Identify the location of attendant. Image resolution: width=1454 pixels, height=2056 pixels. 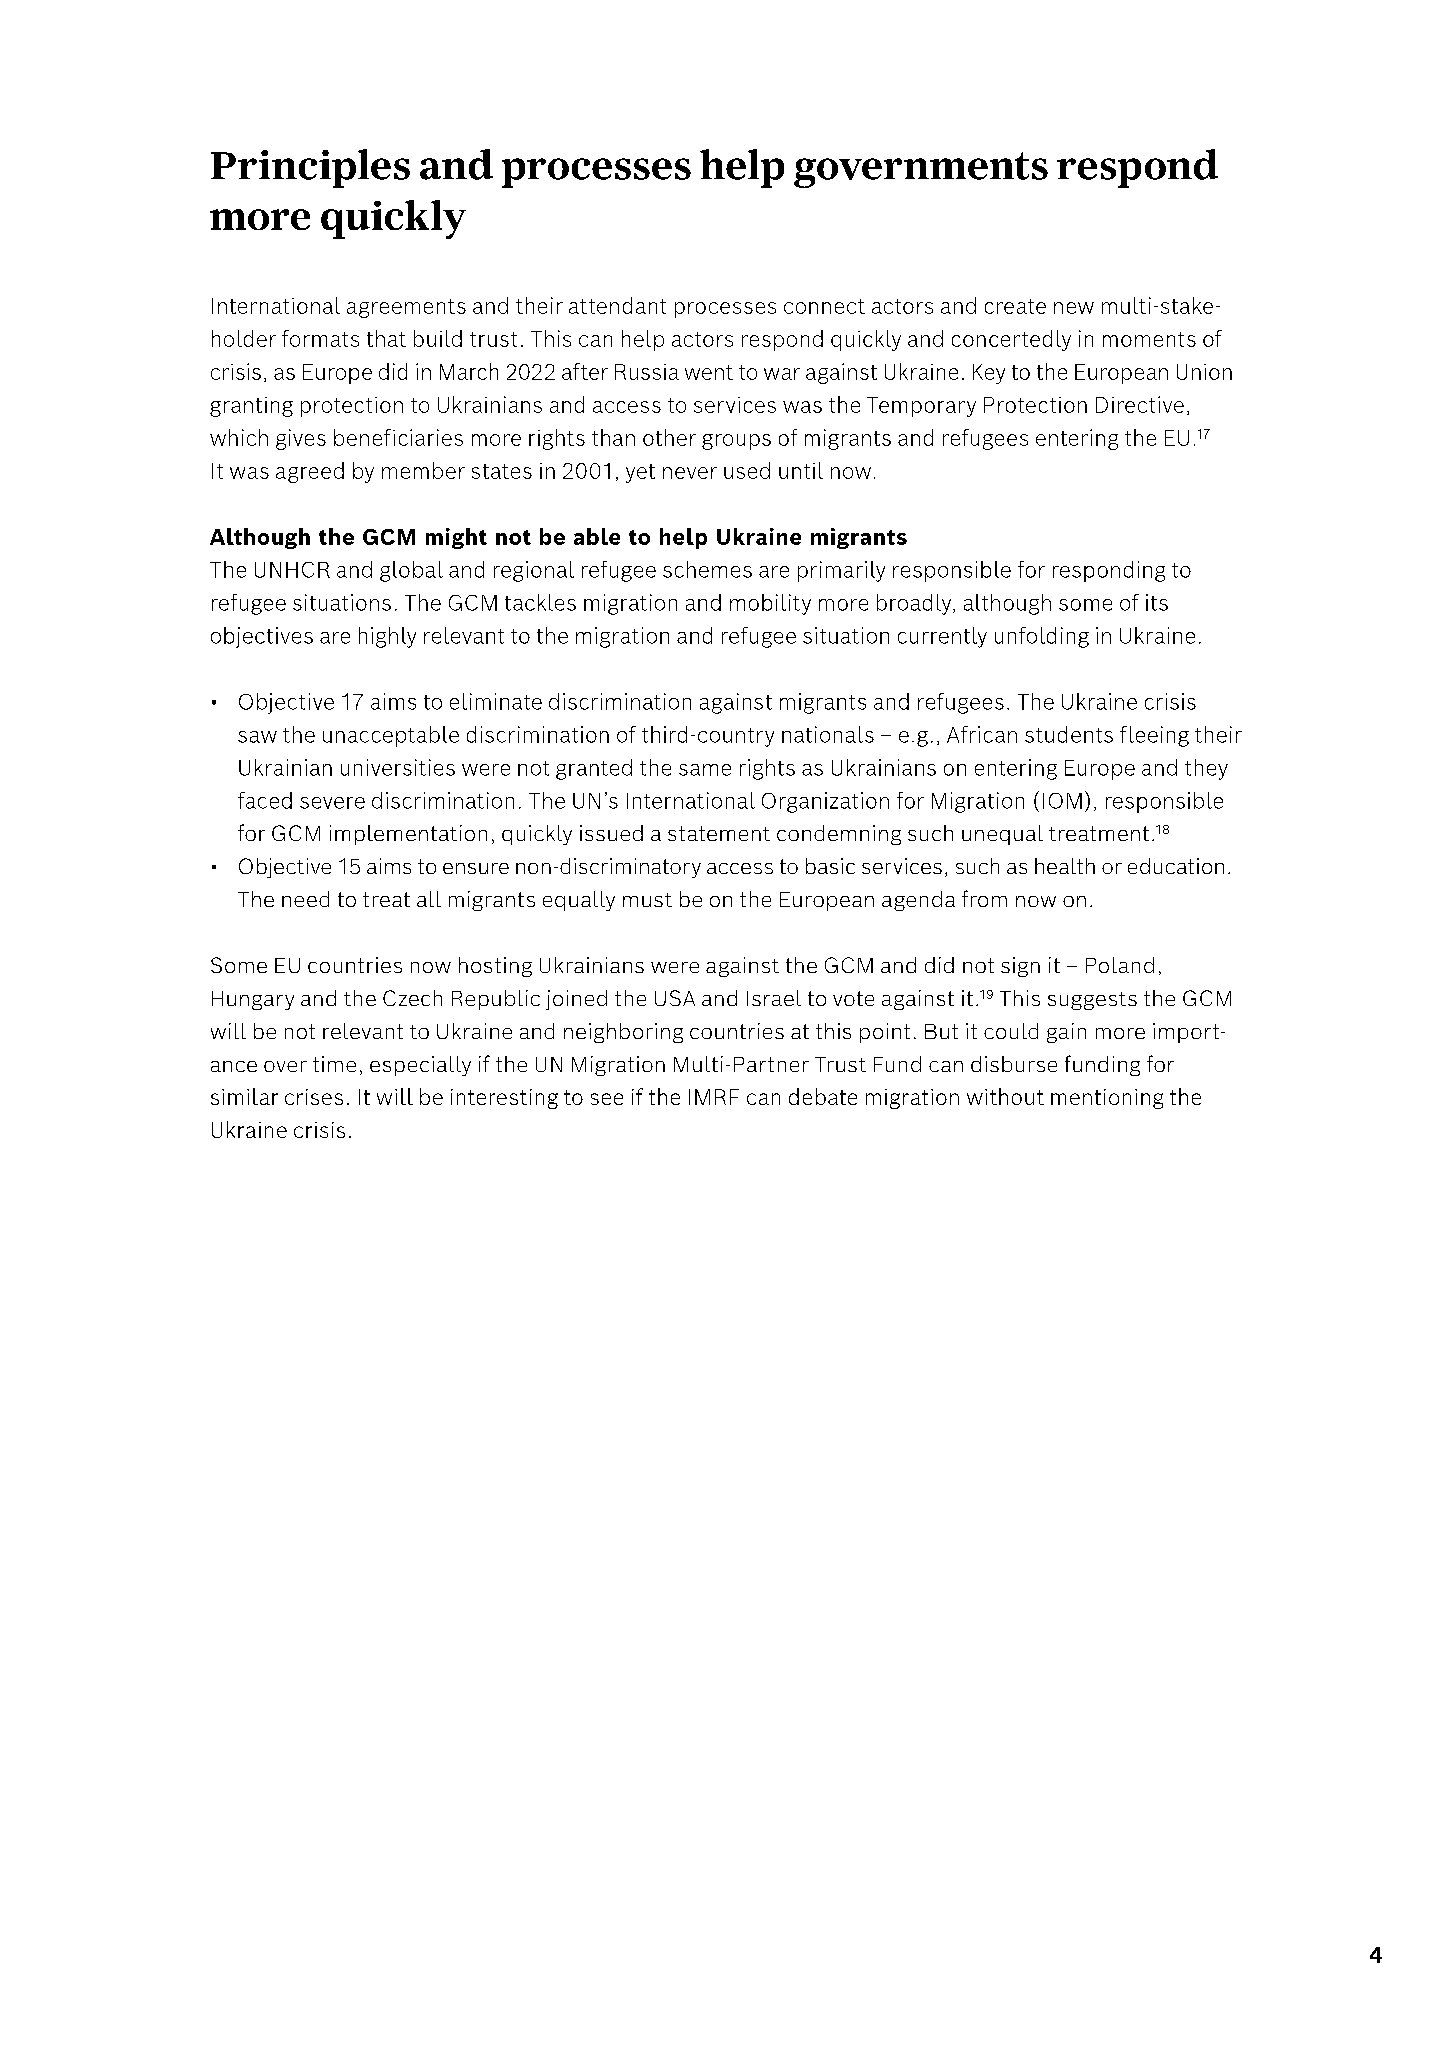
(617, 305).
